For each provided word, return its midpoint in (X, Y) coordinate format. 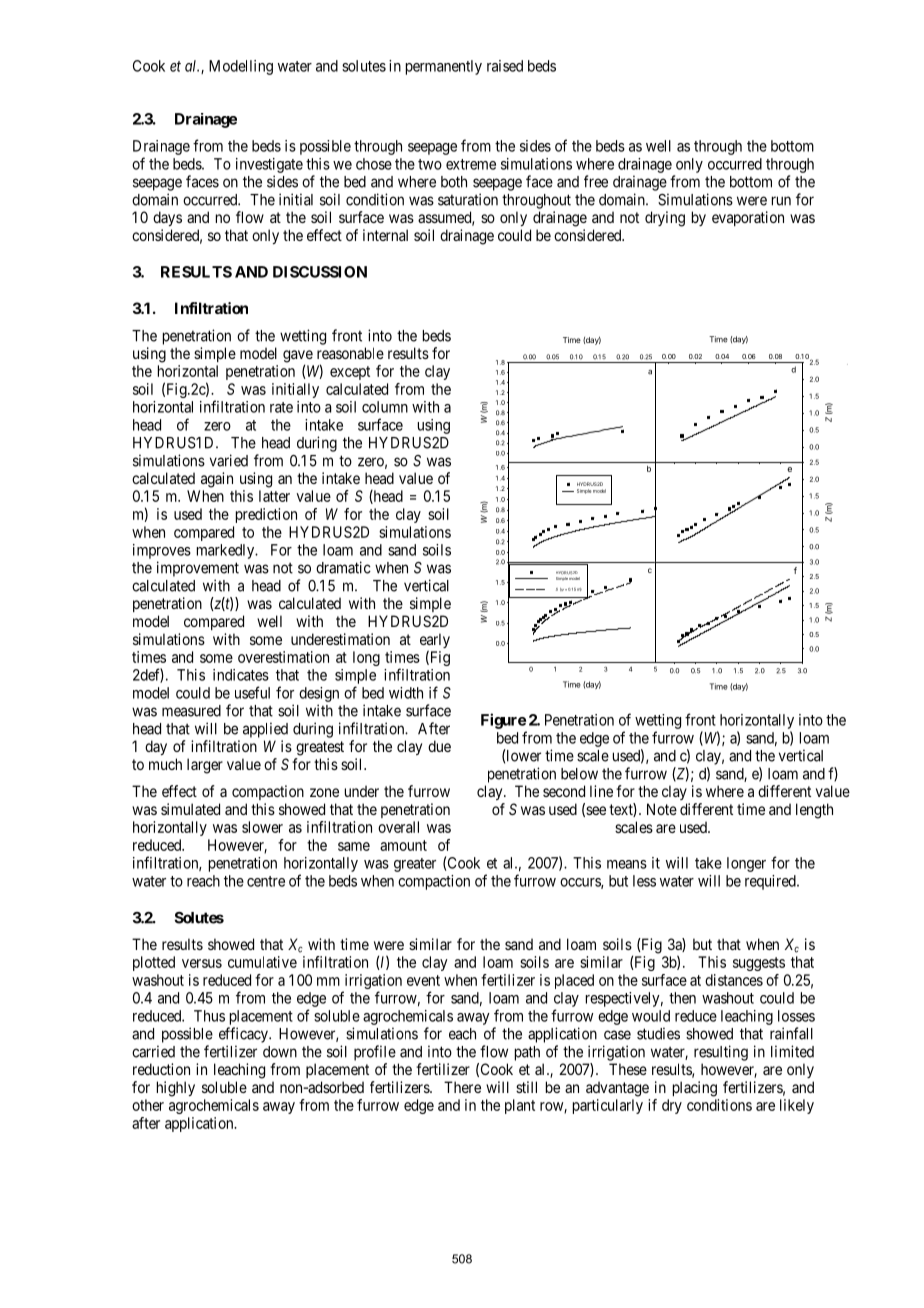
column (385, 407)
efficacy (244, 1035)
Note (662, 809)
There (462, 1087)
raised (505, 66)
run (781, 201)
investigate (269, 165)
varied (229, 460)
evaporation (748, 218)
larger (205, 766)
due (439, 746)
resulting (721, 1053)
